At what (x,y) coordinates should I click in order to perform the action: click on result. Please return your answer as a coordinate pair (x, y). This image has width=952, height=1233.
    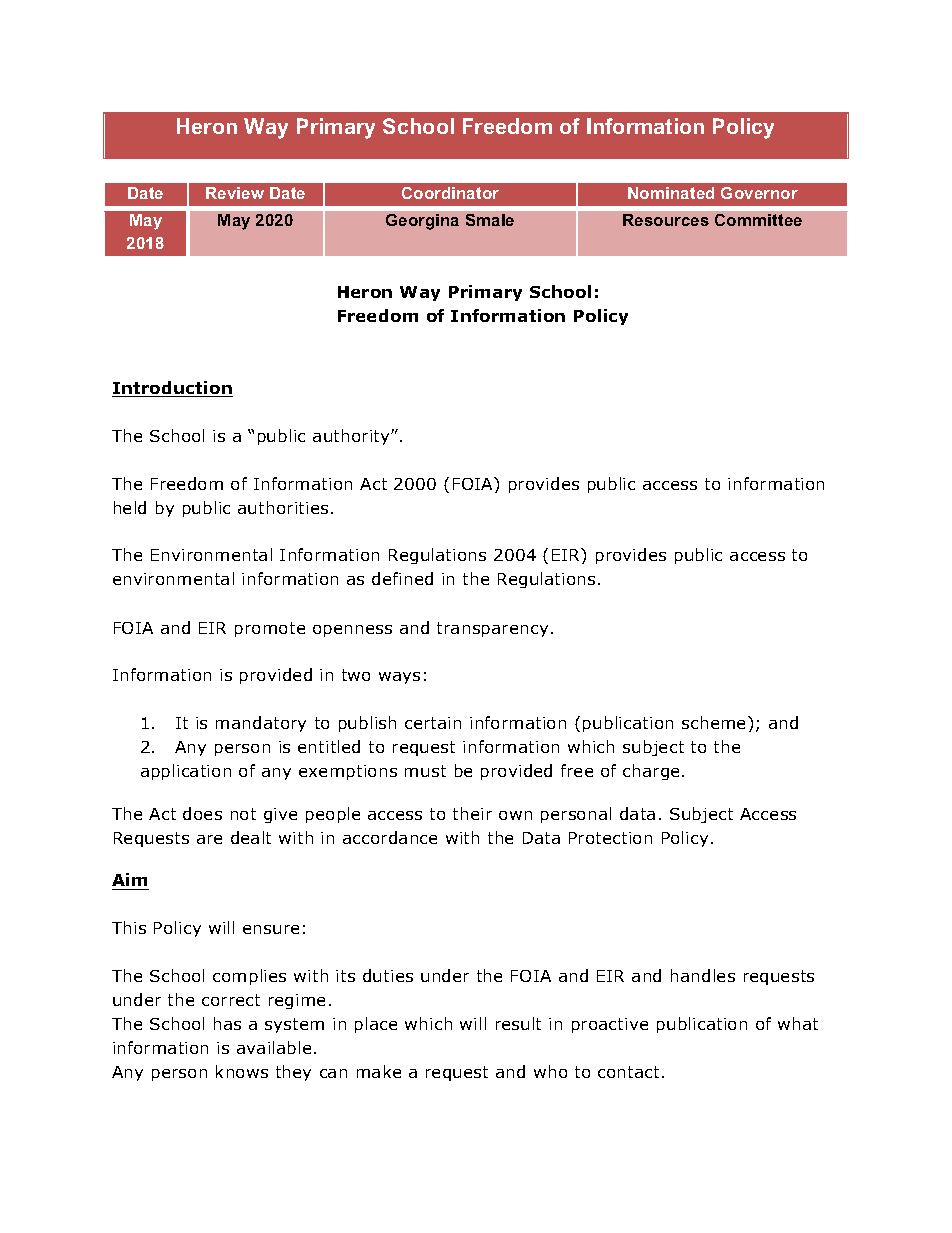
    Looking at the image, I should click on (518, 1023).
